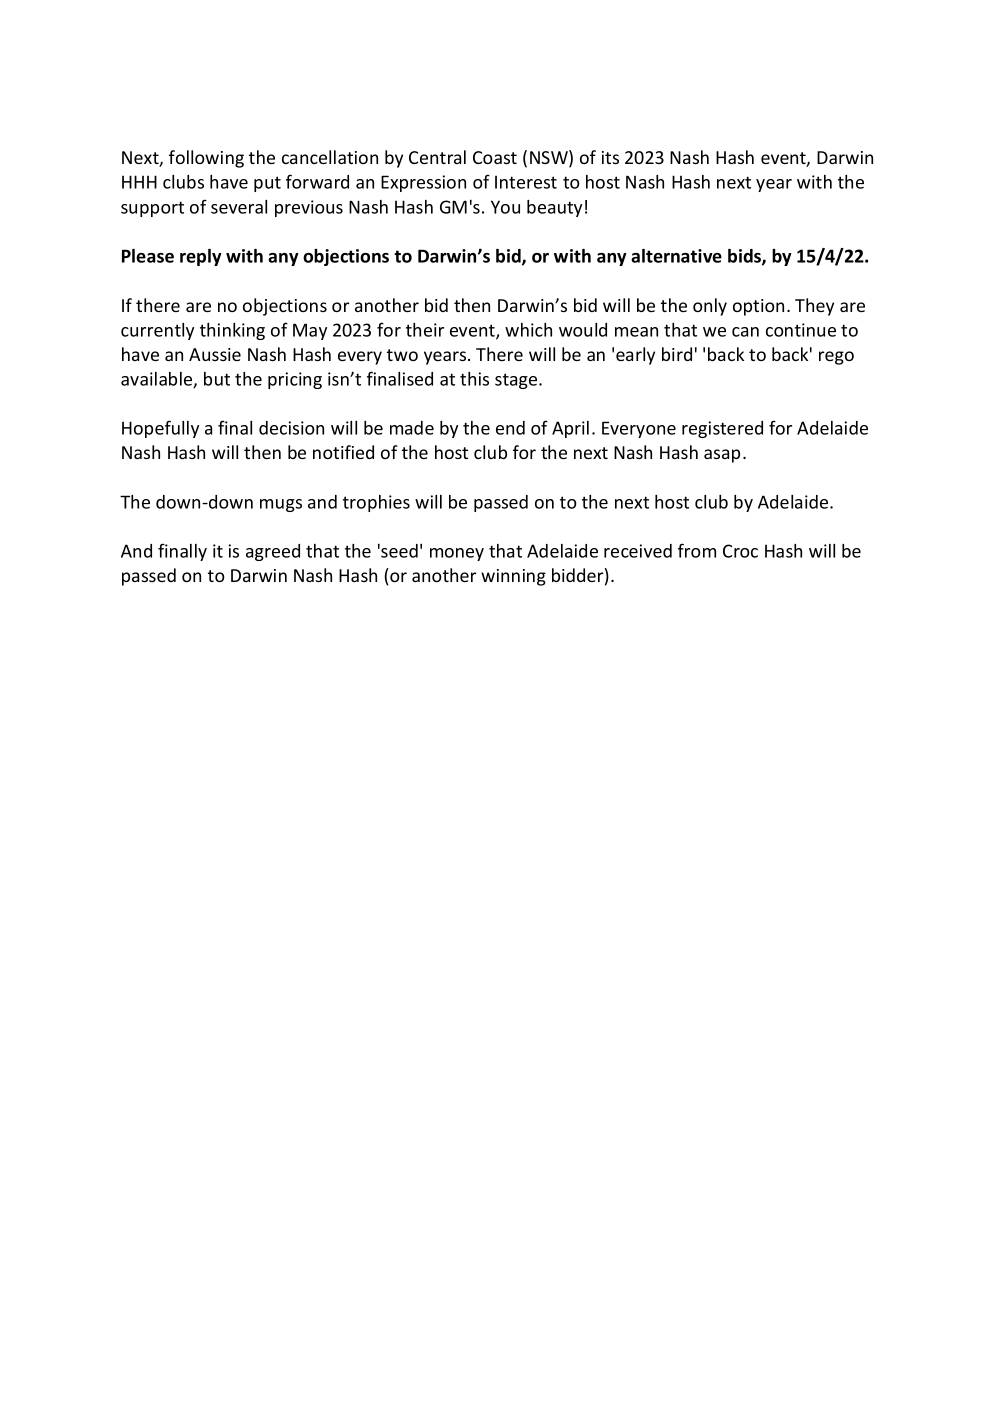 This page has width=998, height=1412. What do you see at coordinates (528, 330) in the page?
I see `which` at bounding box center [528, 330].
